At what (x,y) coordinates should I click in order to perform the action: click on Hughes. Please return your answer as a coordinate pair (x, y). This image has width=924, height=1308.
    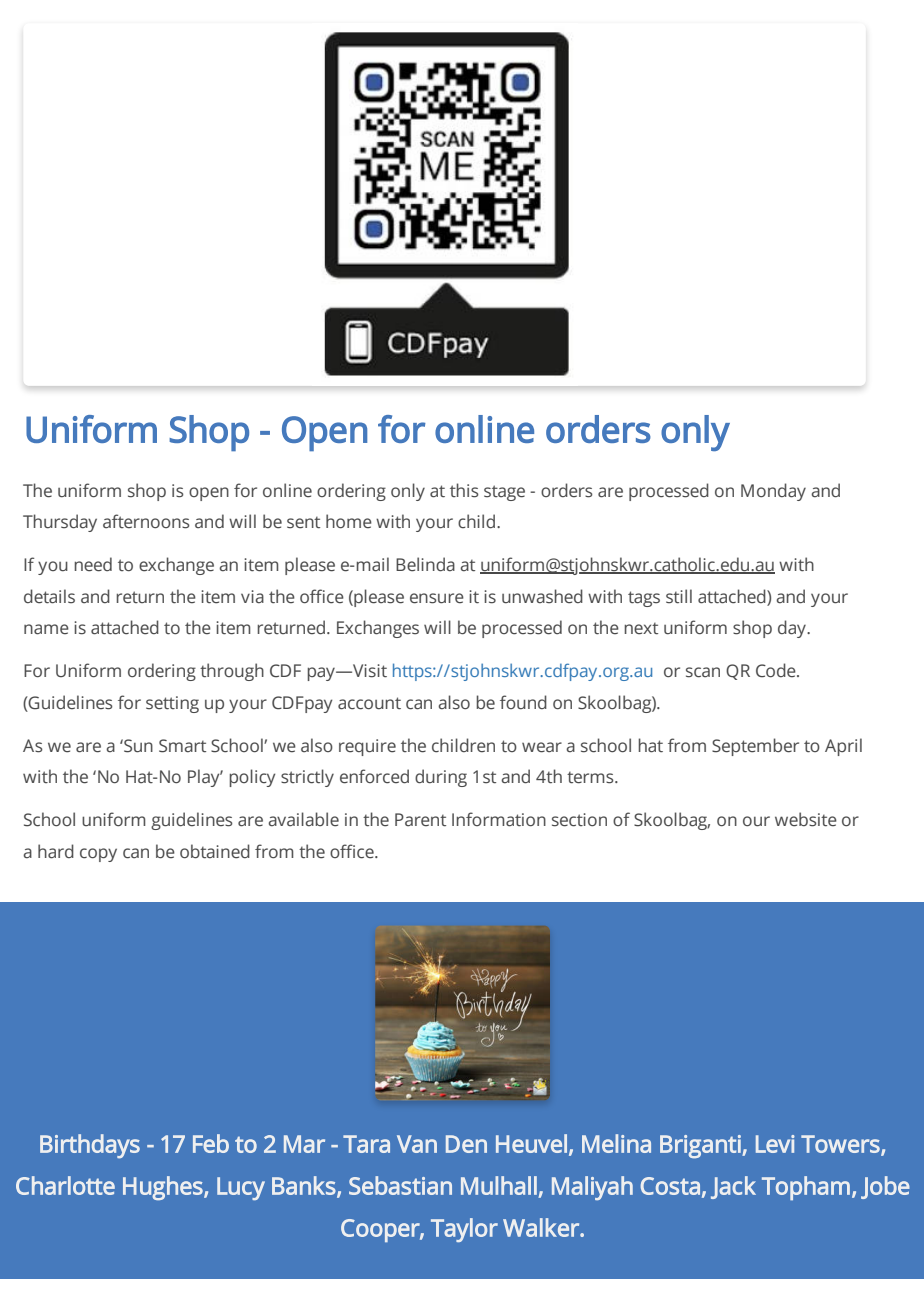
    Looking at the image, I should click on (163, 1188).
